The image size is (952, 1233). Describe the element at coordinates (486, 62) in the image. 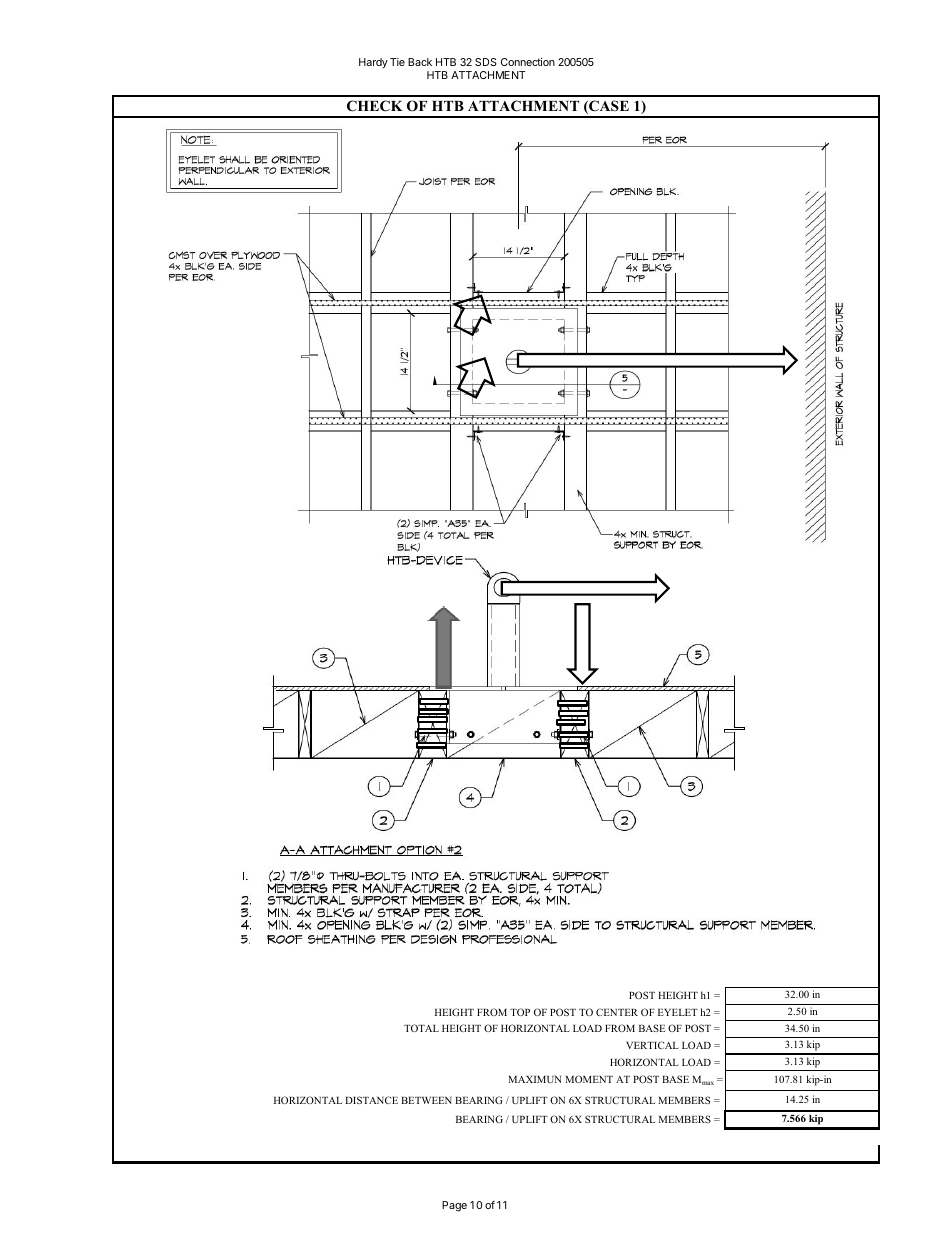

I see `SDS` at that location.
